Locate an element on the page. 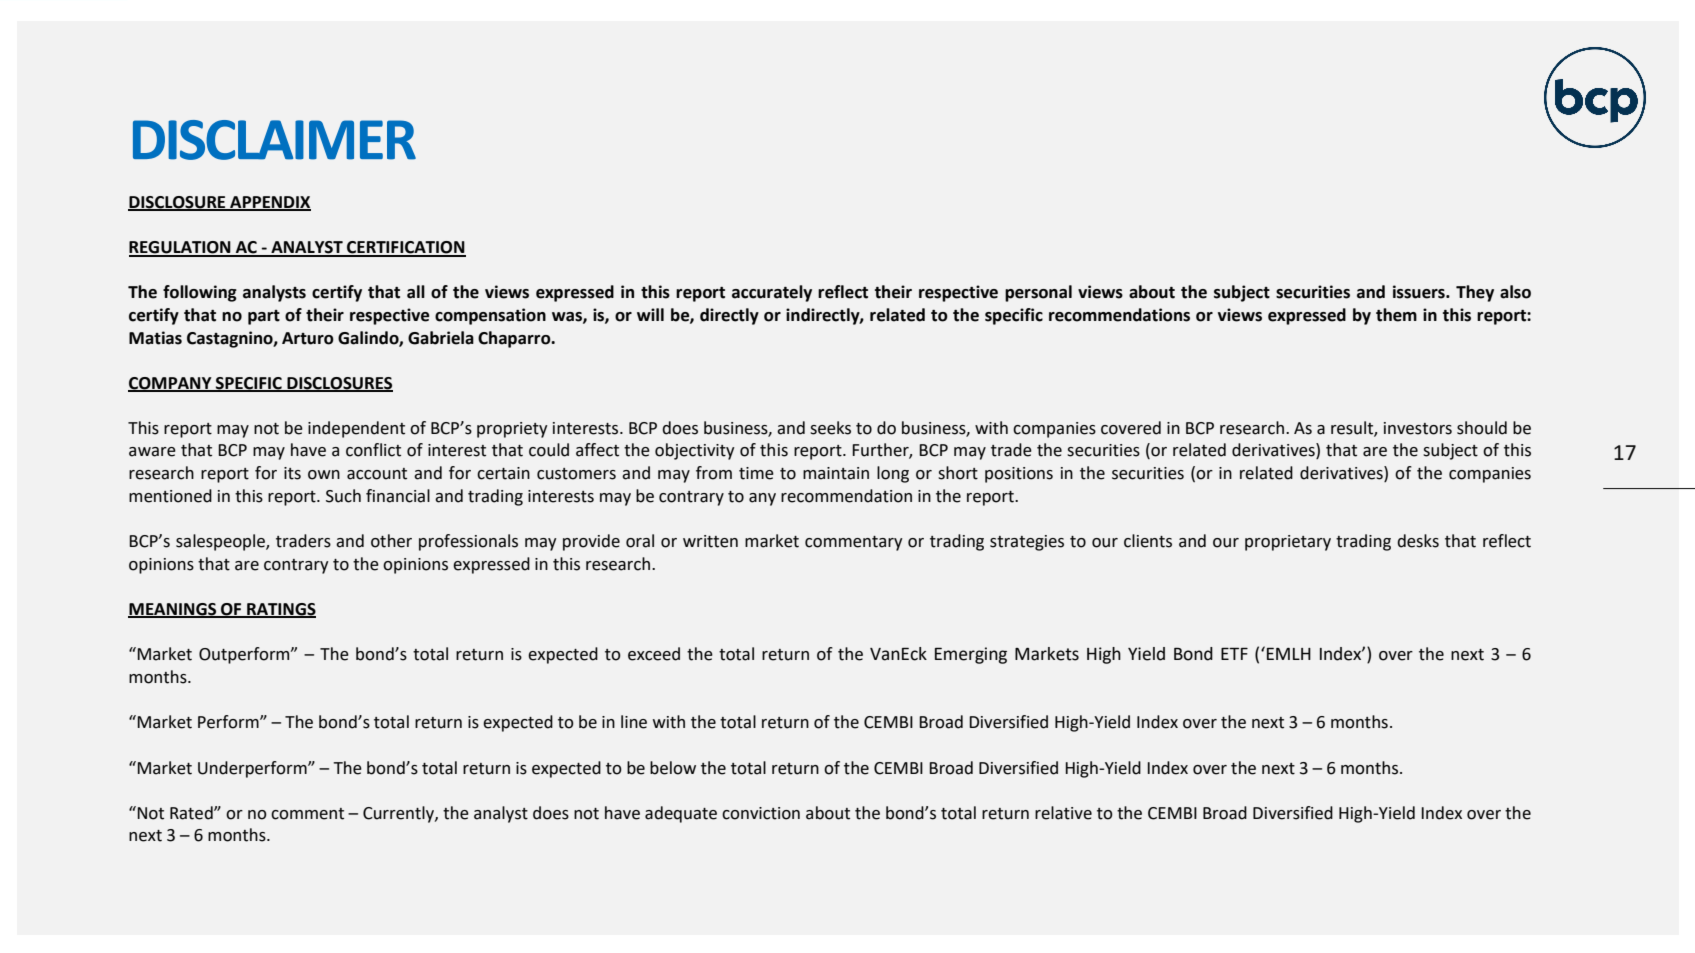 This document has width=1695, height=953. accurately is located at coordinates (772, 293).
